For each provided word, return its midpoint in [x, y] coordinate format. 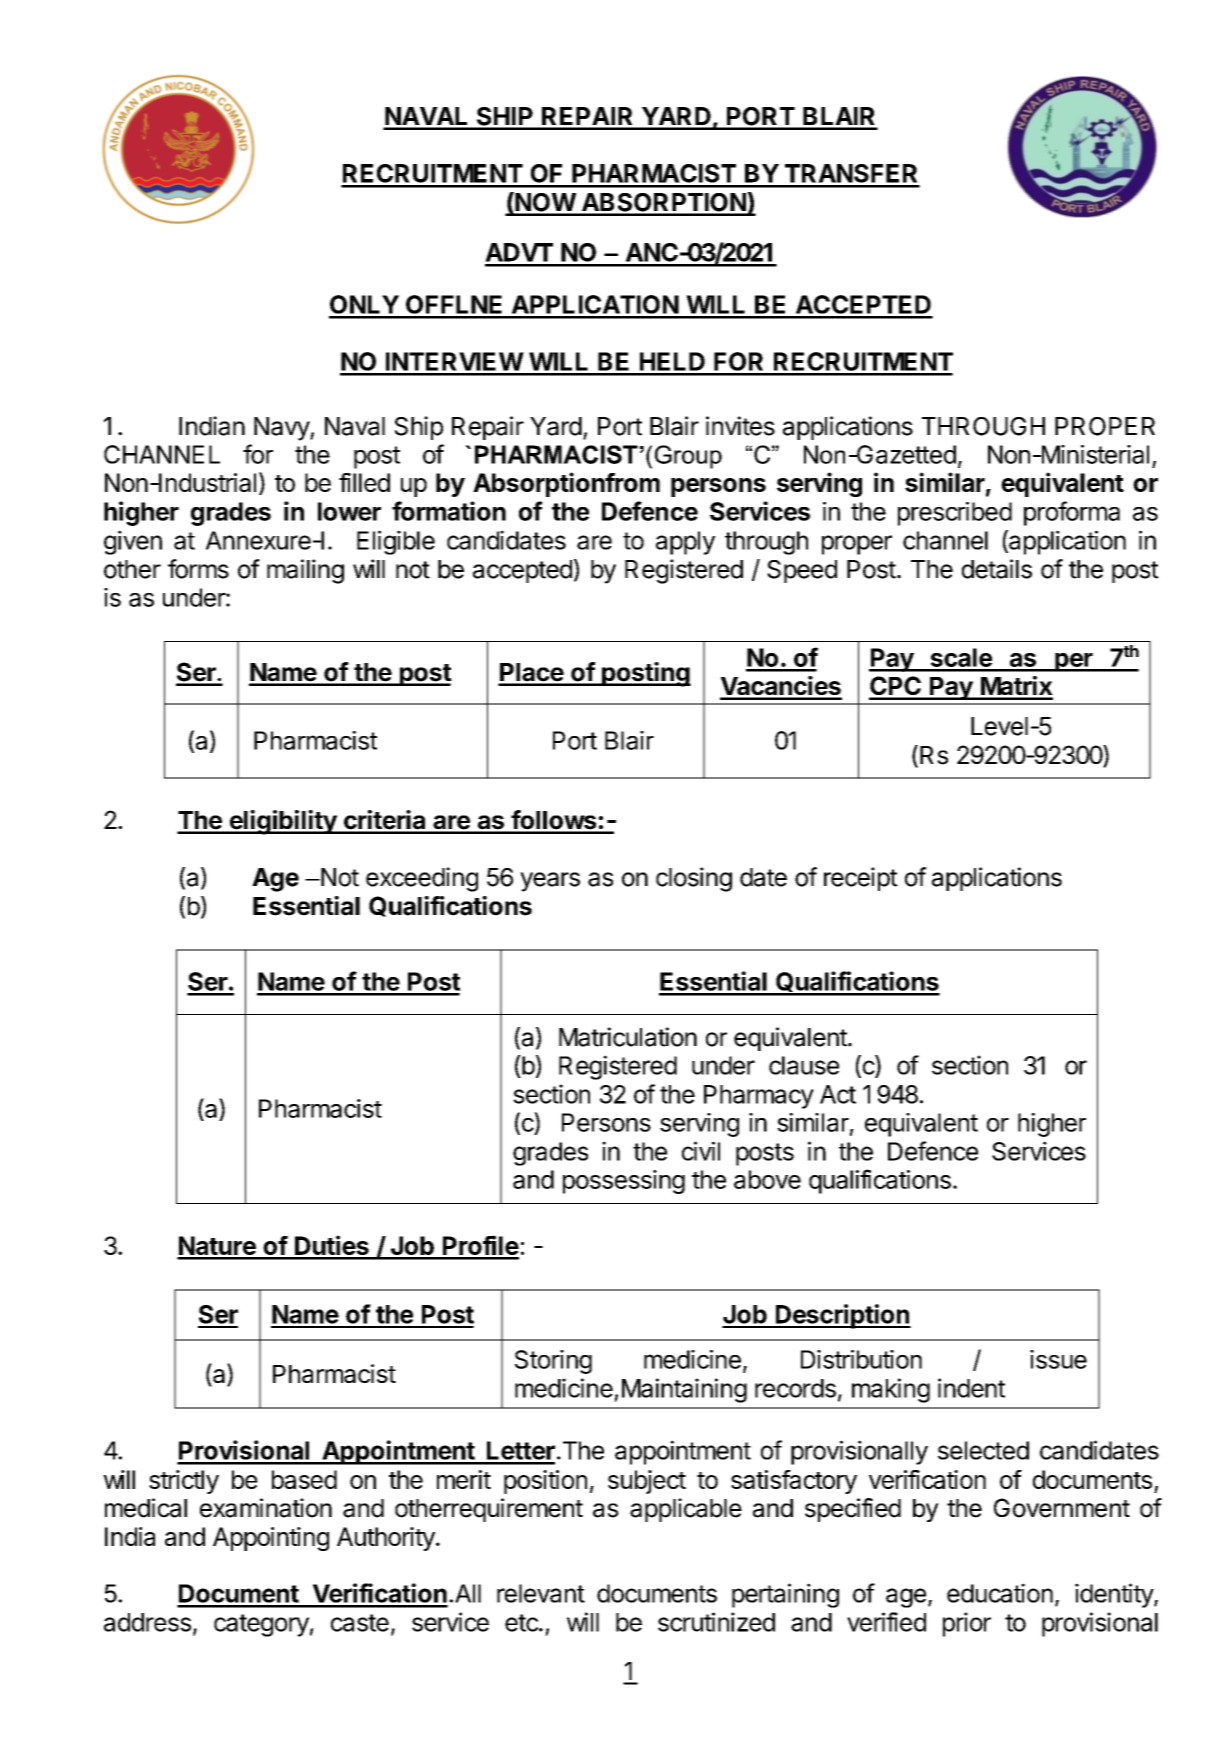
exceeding [422, 879]
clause [804, 1065]
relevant [541, 1593]
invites [740, 426]
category [261, 1625]
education [1000, 1593]
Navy [282, 429]
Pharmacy [759, 1097]
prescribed [955, 514]
